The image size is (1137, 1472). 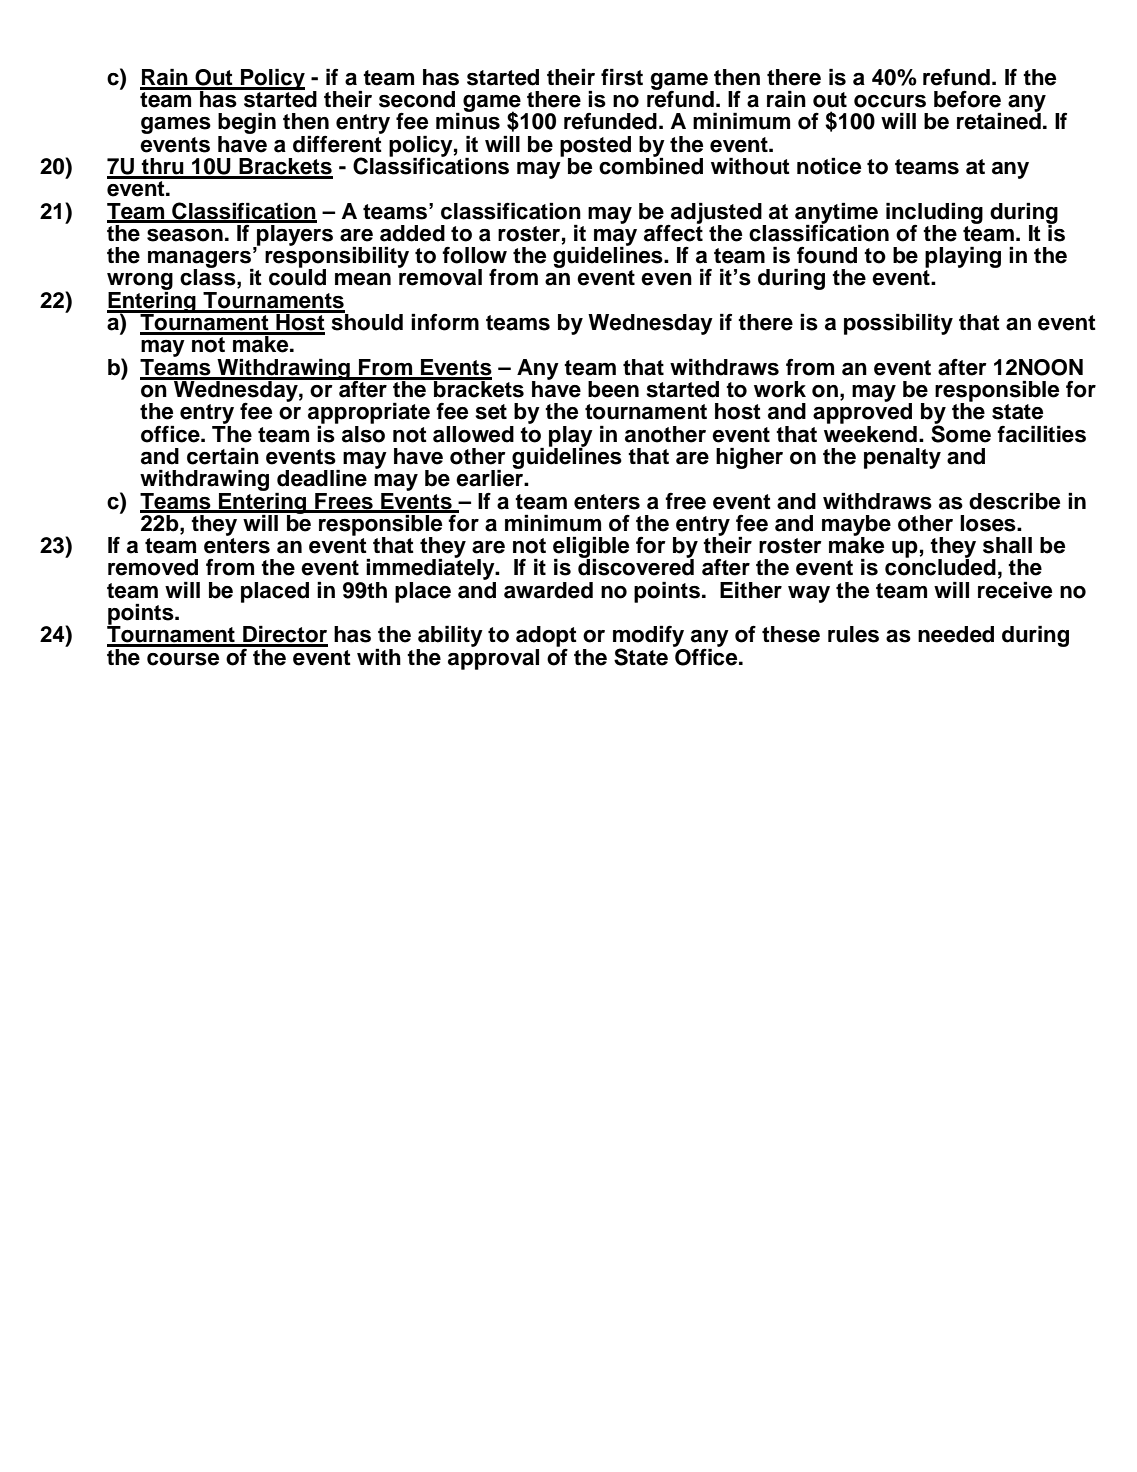 I want to click on penalty, so click(x=902, y=458).
